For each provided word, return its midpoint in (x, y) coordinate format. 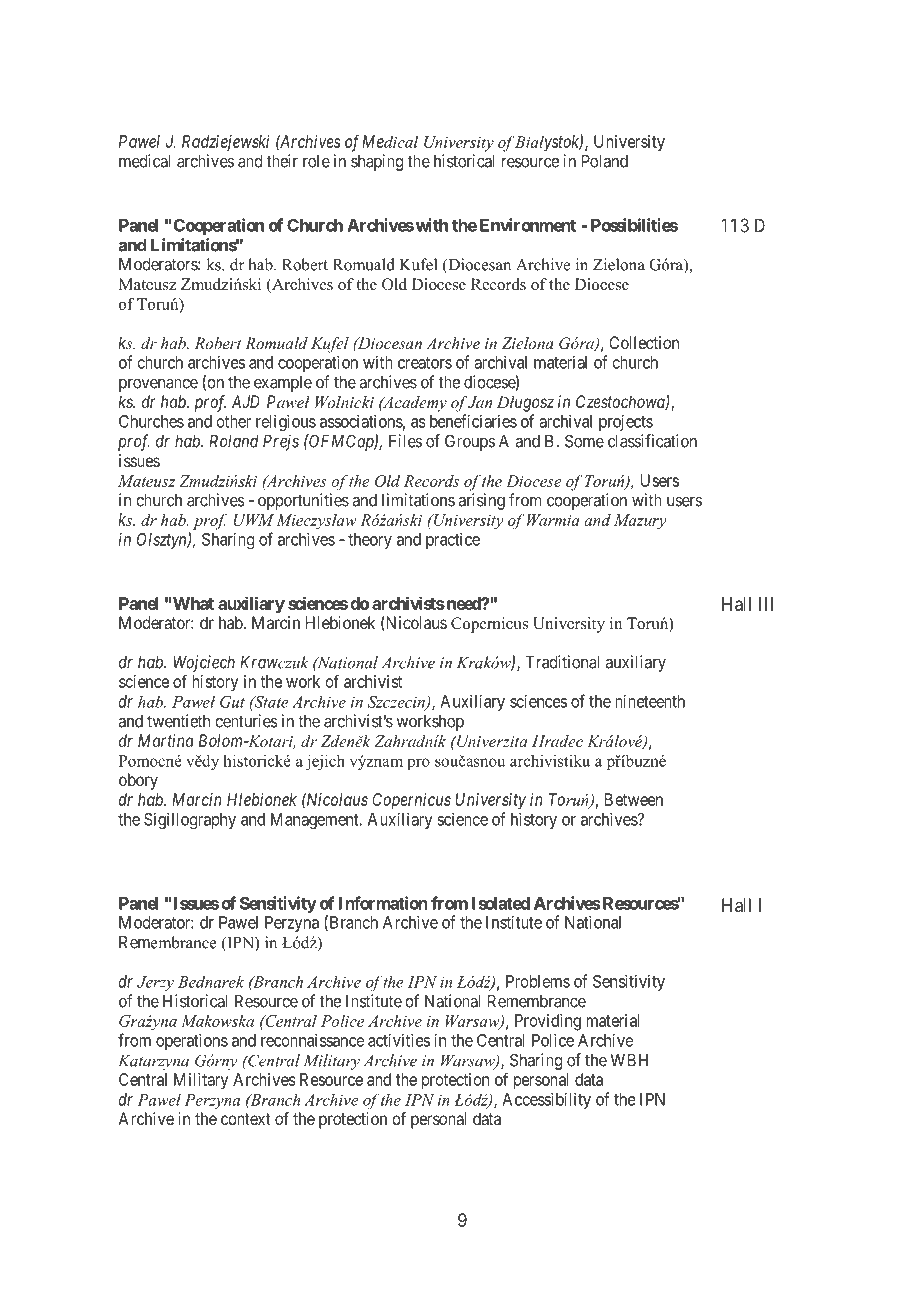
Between (634, 799)
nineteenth (650, 701)
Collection (644, 342)
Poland (605, 161)
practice (453, 540)
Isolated (501, 903)
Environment (528, 225)
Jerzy (155, 983)
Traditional (562, 662)
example (283, 383)
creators (425, 363)
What (192, 603)
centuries (246, 721)
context (246, 1119)
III (766, 604)
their (282, 161)
